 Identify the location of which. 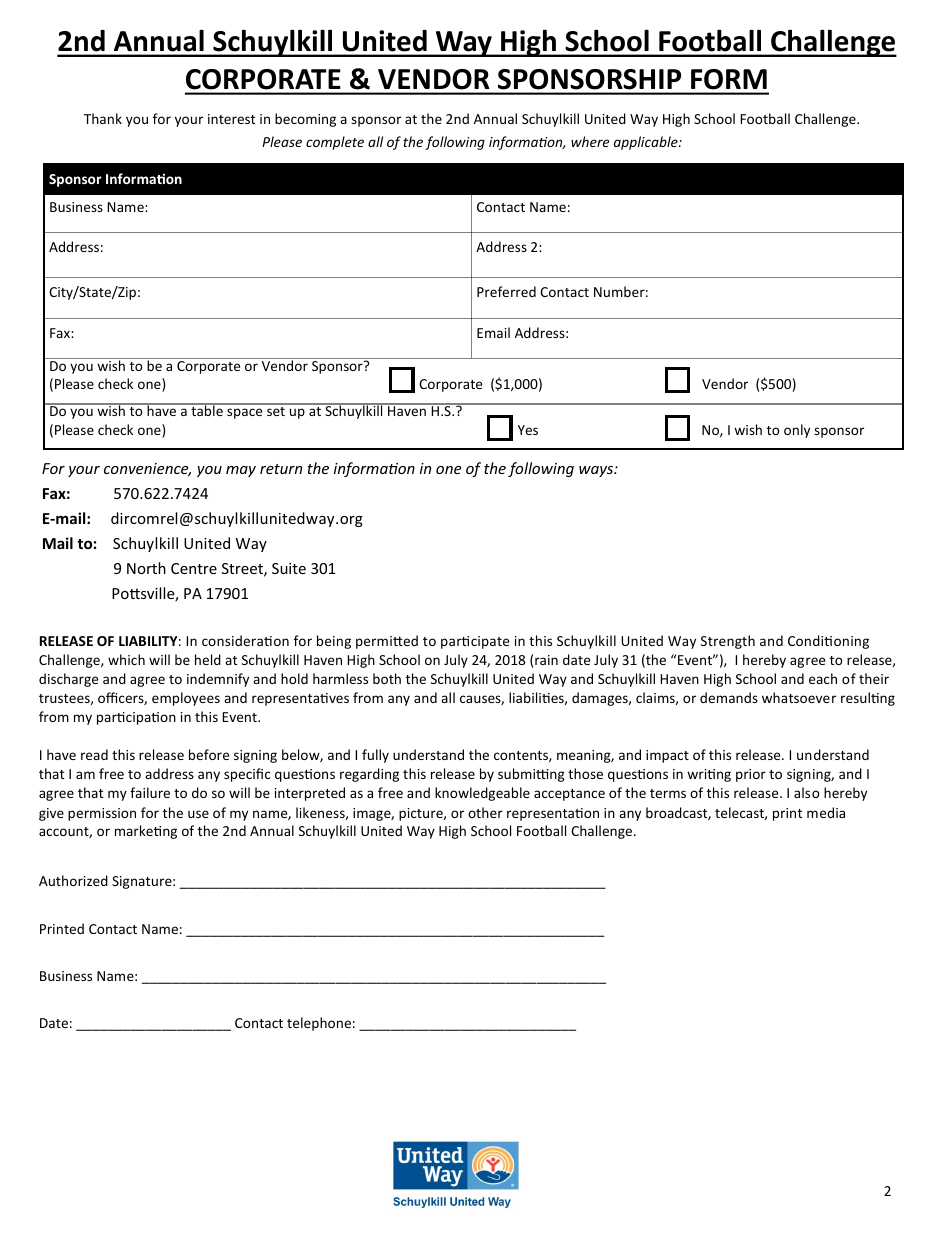
(126, 659).
